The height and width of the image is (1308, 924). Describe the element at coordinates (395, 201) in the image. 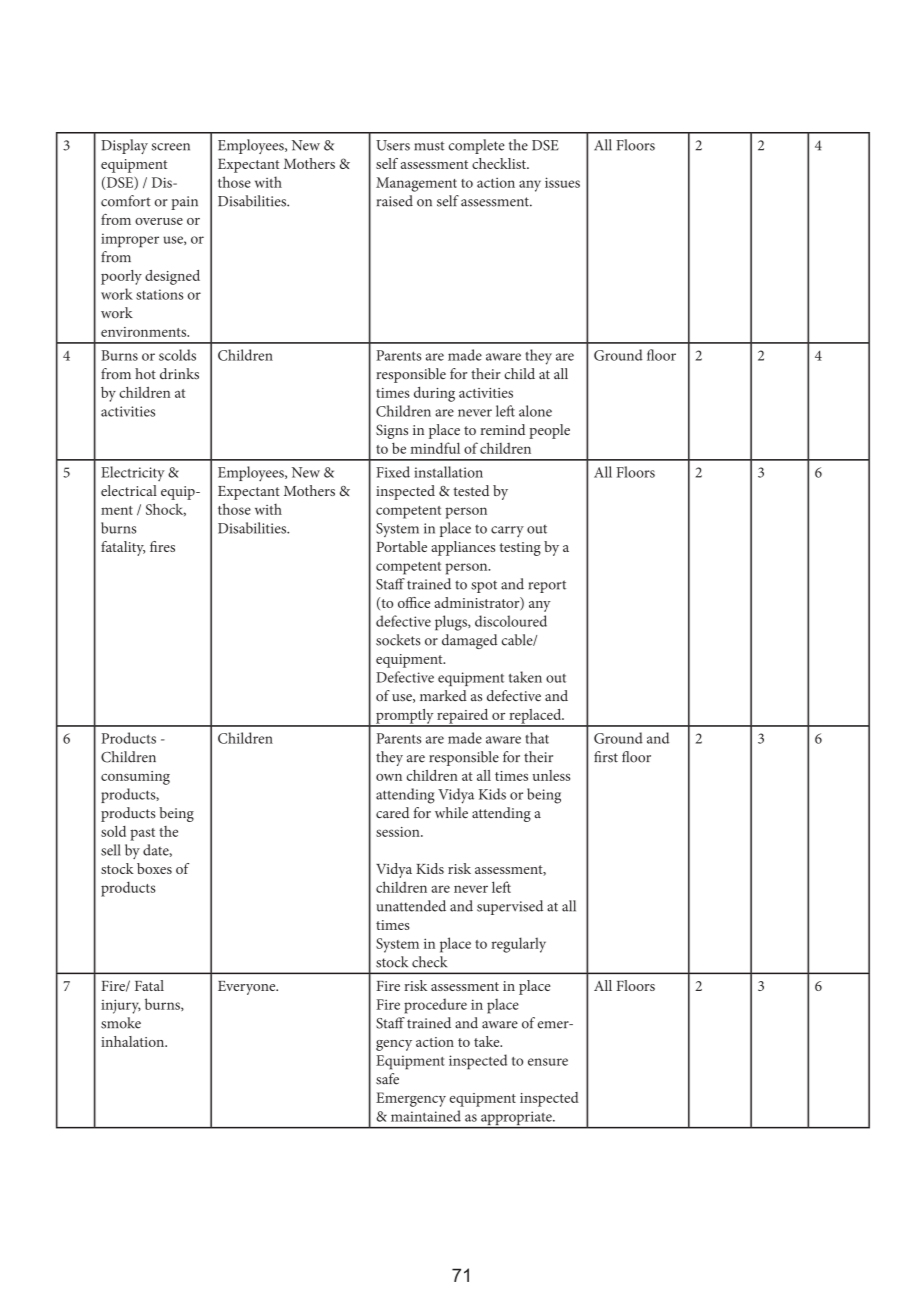

I see `raised` at that location.
